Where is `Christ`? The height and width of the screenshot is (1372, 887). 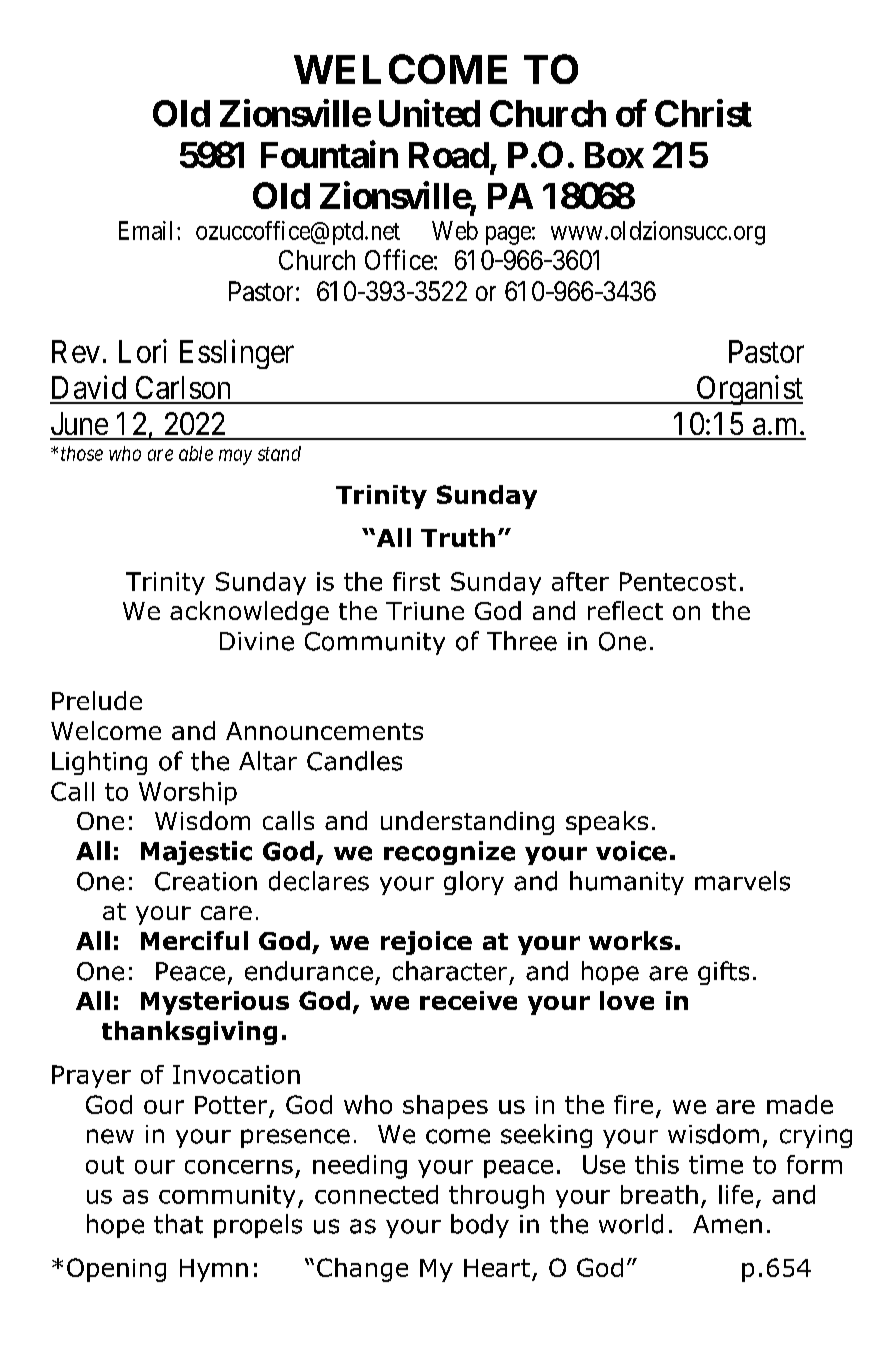 Christ is located at coordinates (703, 113).
